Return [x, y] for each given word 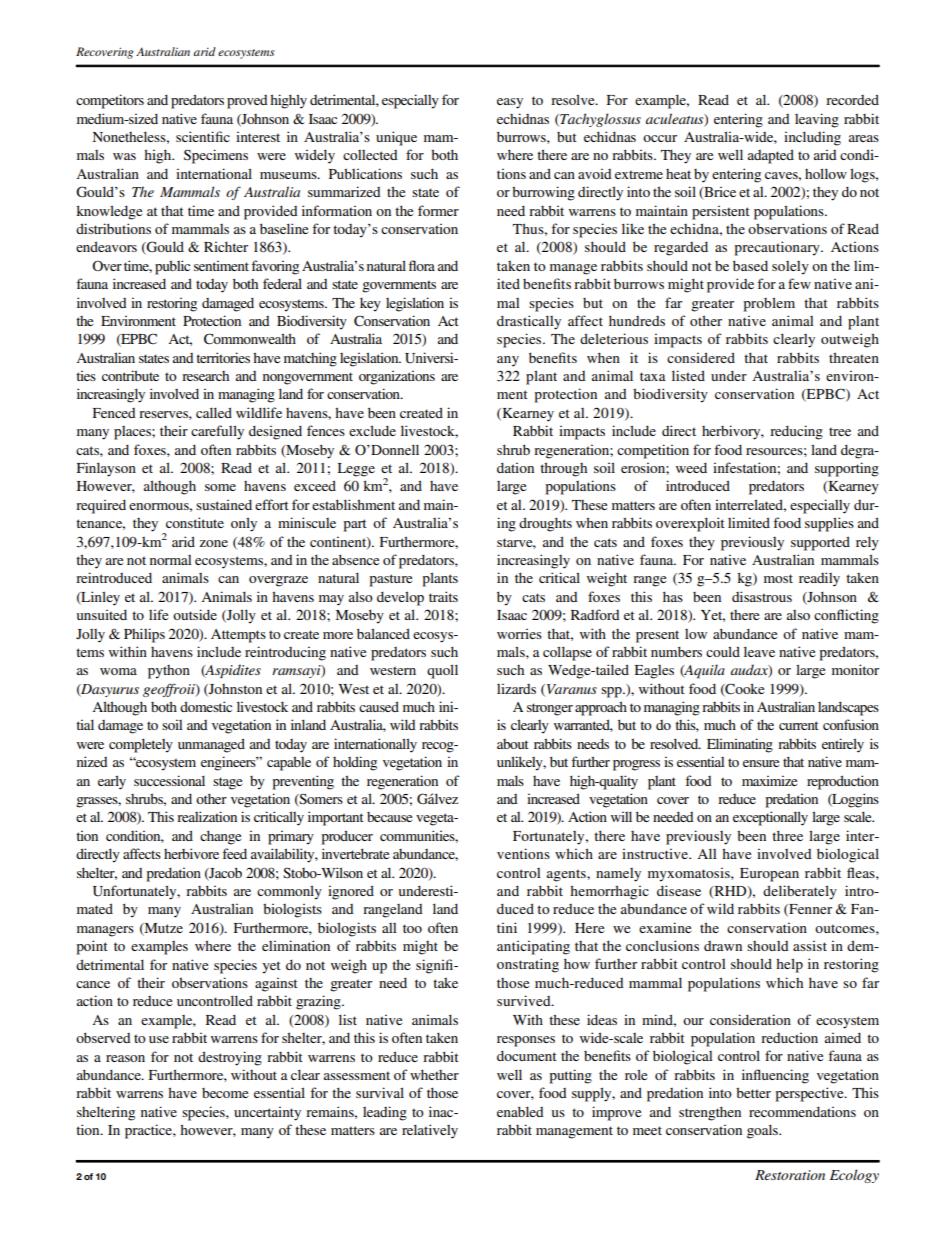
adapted [771, 156]
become [225, 1093]
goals [763, 1131]
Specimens [216, 156]
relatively [430, 1131]
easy [510, 103]
